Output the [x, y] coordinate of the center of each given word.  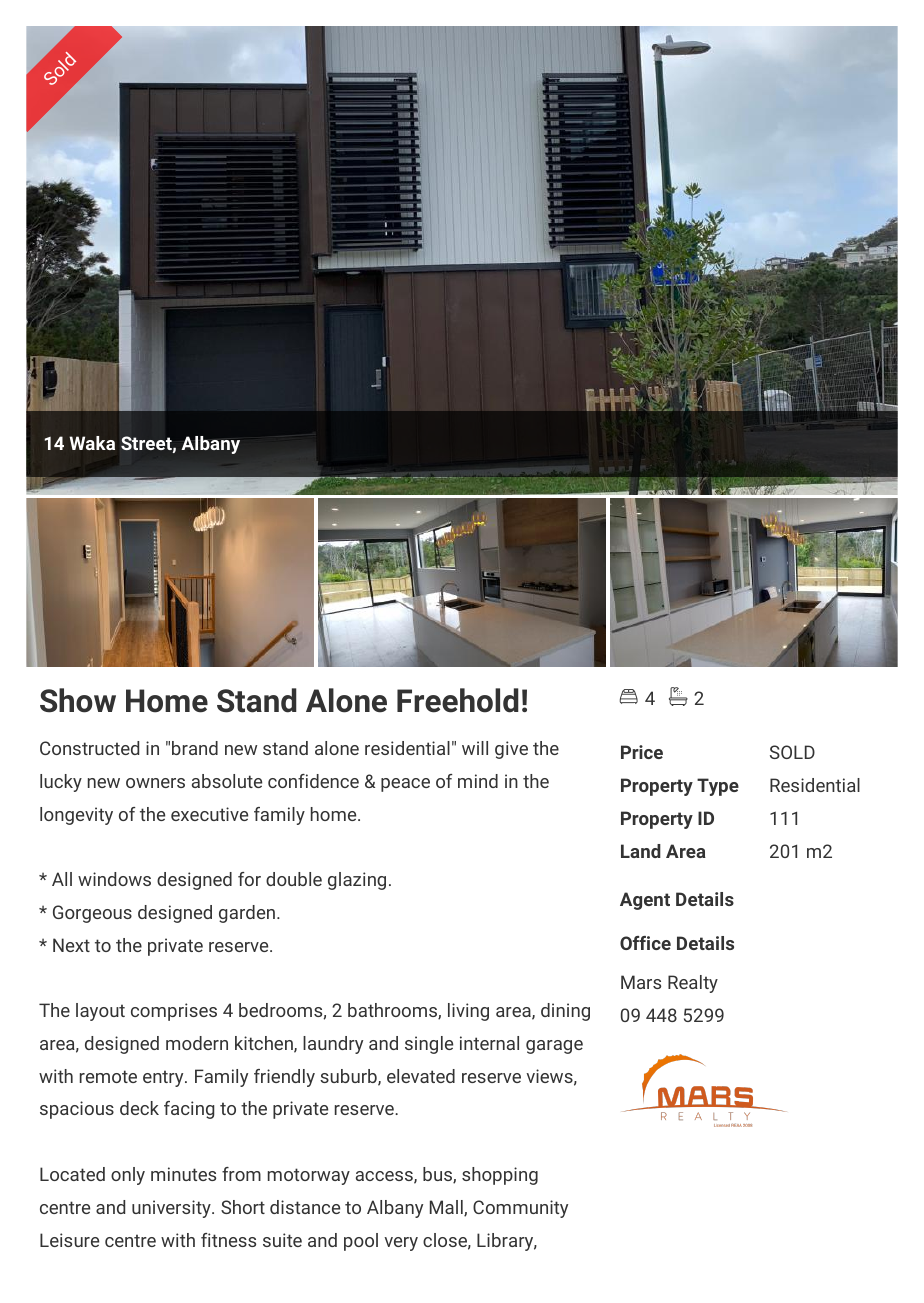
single [429, 1045]
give [511, 750]
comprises [174, 1012]
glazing [357, 881]
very [401, 1244]
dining [565, 1012]
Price [642, 752]
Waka [92, 443]
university [172, 1209]
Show [78, 700]
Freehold [458, 700]
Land [641, 851]
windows [114, 879]
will [475, 748]
